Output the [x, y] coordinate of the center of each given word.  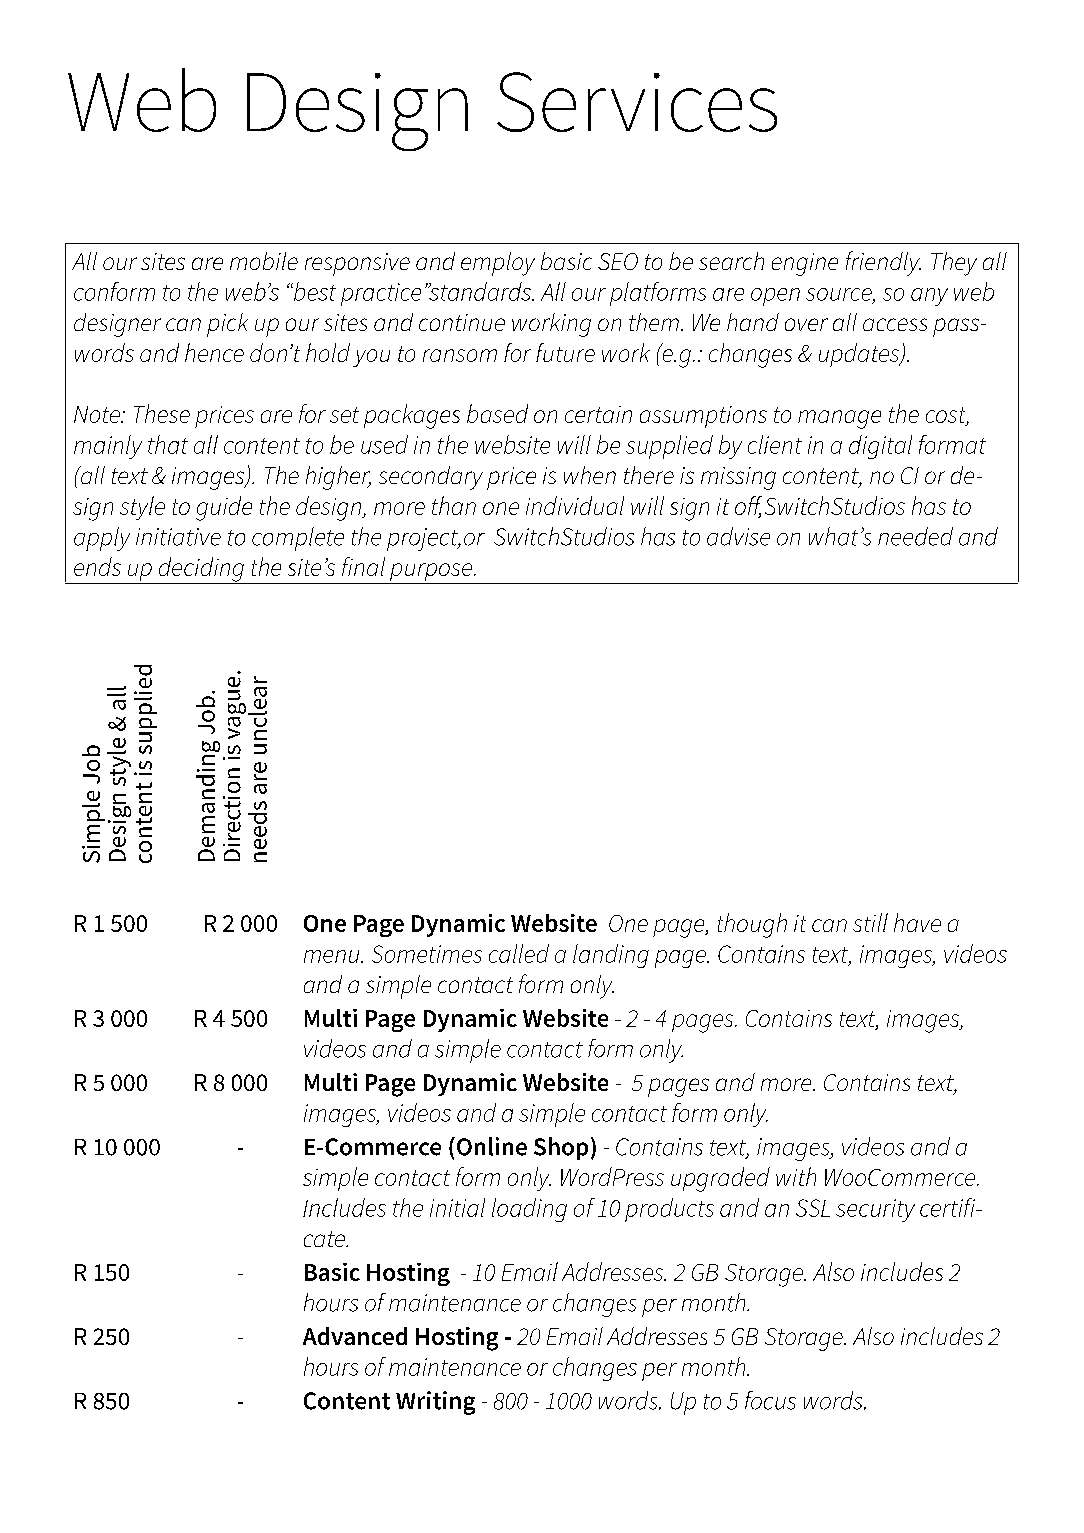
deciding [201, 570]
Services [637, 102]
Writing [435, 1403]
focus [770, 1400]
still [870, 922]
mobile [264, 261]
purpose [431, 573]
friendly [883, 263]
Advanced [355, 1336]
